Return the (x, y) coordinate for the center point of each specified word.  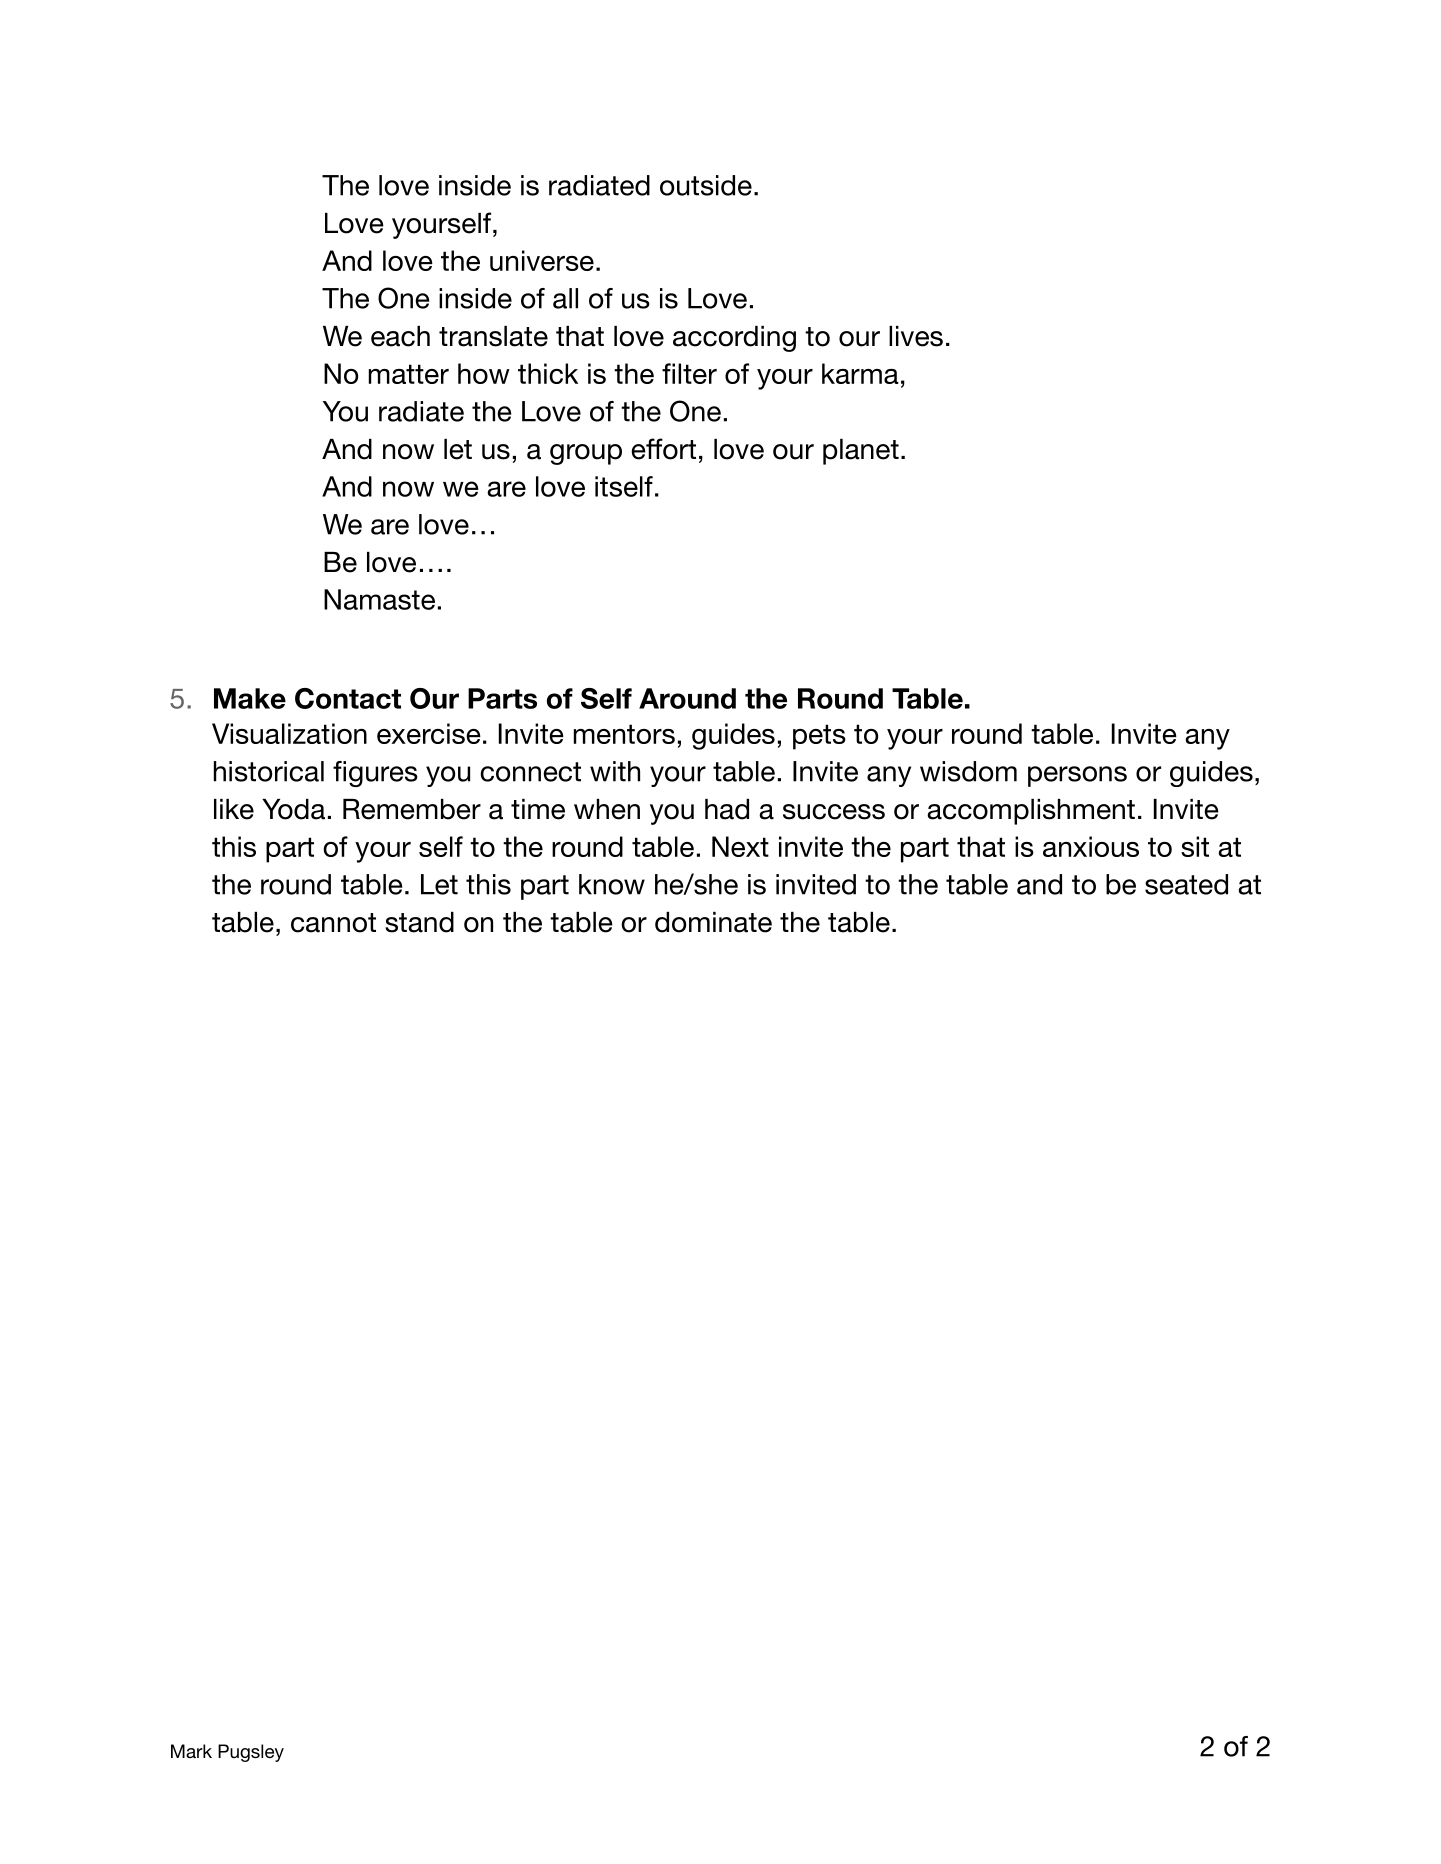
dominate (713, 922)
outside (706, 185)
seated (1186, 884)
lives (916, 336)
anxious (1091, 846)
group (586, 454)
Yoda (293, 809)
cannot (333, 923)
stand (419, 922)
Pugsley (251, 1753)
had (727, 809)
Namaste (379, 599)
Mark (191, 1751)
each (400, 336)
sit (1195, 846)
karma (860, 373)
